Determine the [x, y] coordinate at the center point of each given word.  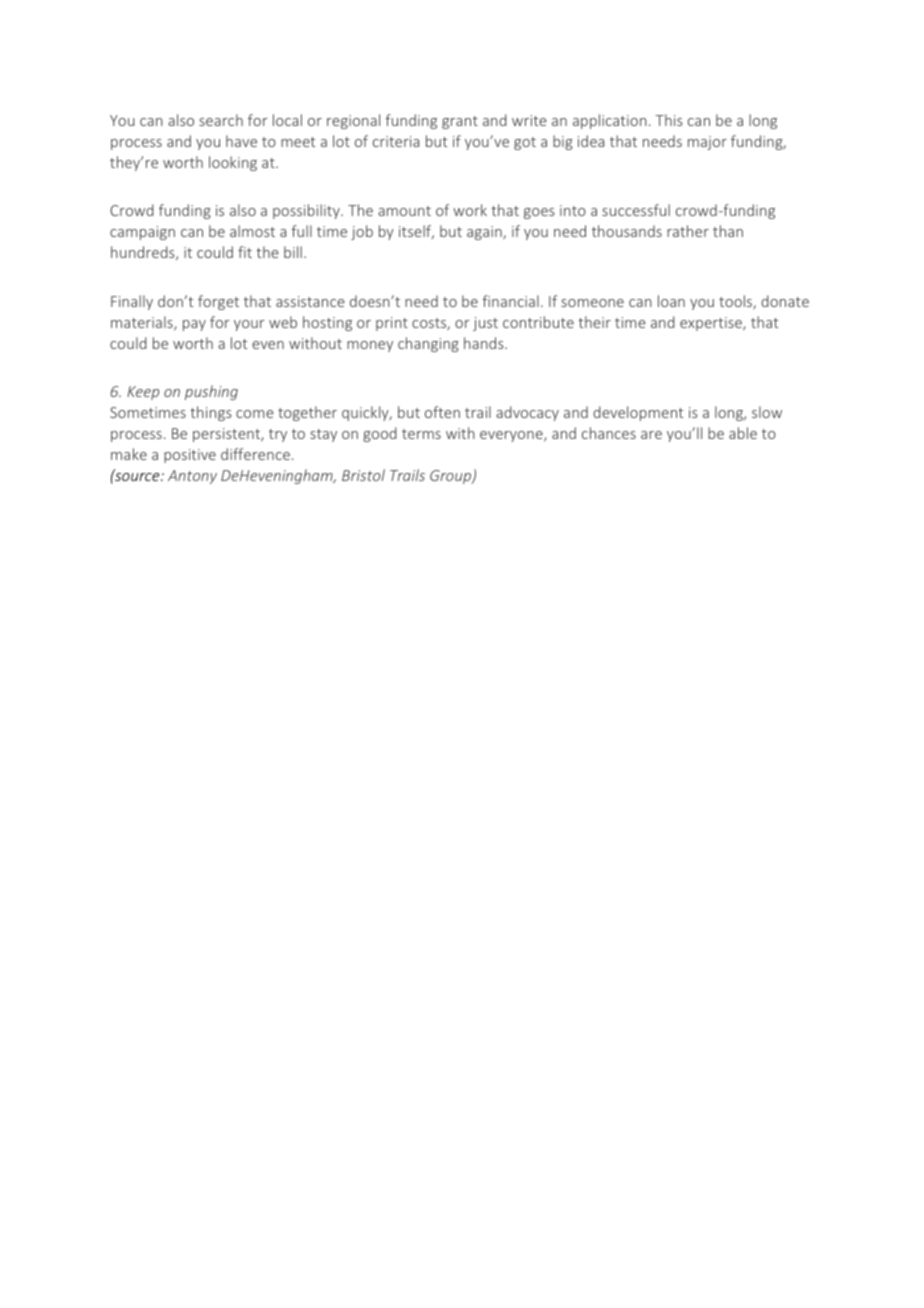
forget [218, 302]
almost [252, 231]
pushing [211, 392]
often [442, 412]
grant [460, 122]
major [707, 143]
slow [767, 412]
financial [510, 301]
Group [451, 477]
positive [190, 456]
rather [688, 231]
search [221, 120]
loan [671, 301]
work [470, 210]
